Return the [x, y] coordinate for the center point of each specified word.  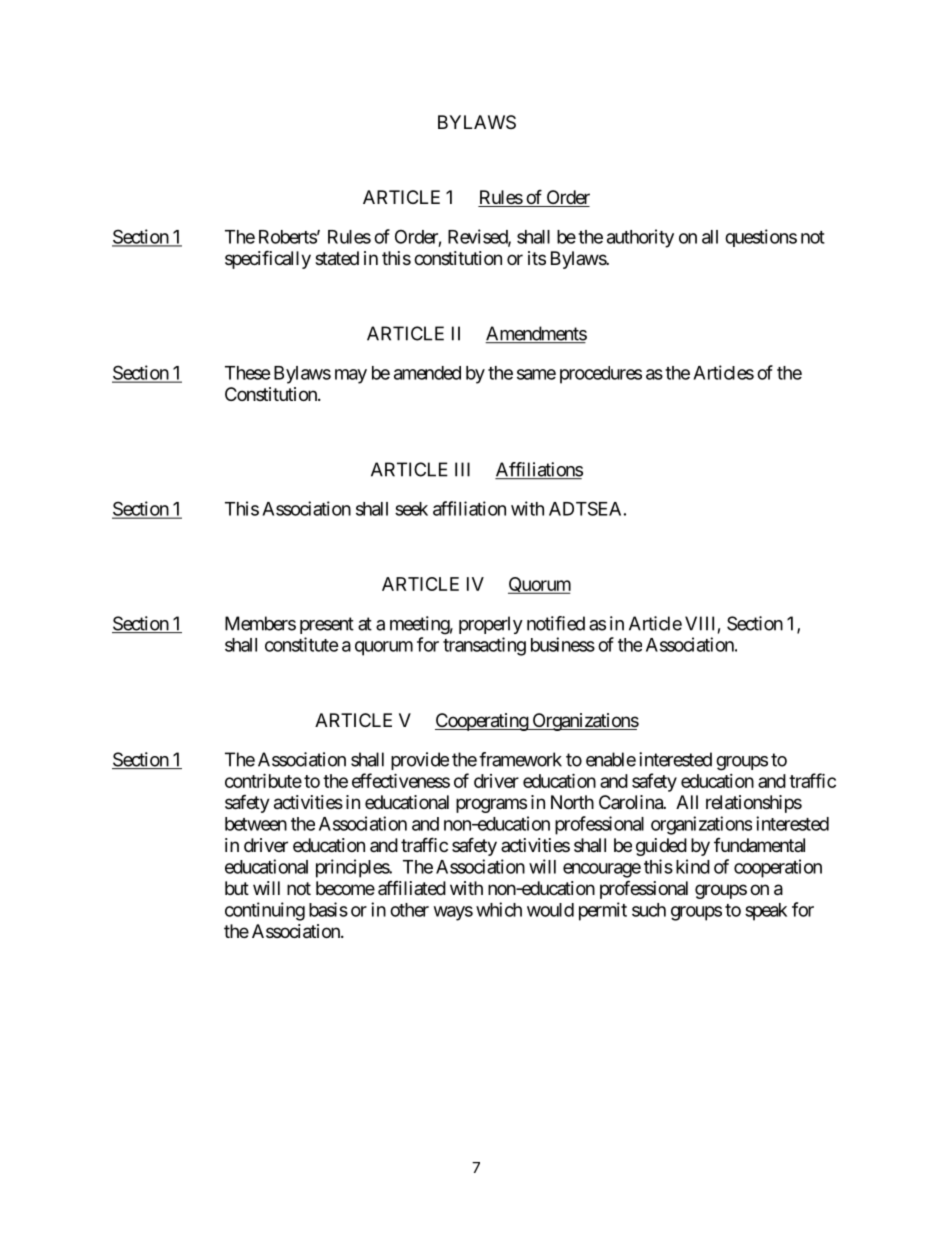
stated [337, 258]
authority [640, 238]
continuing [265, 911]
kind [693, 866]
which [499, 909]
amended [427, 373]
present [327, 625]
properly [491, 625]
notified [556, 623]
